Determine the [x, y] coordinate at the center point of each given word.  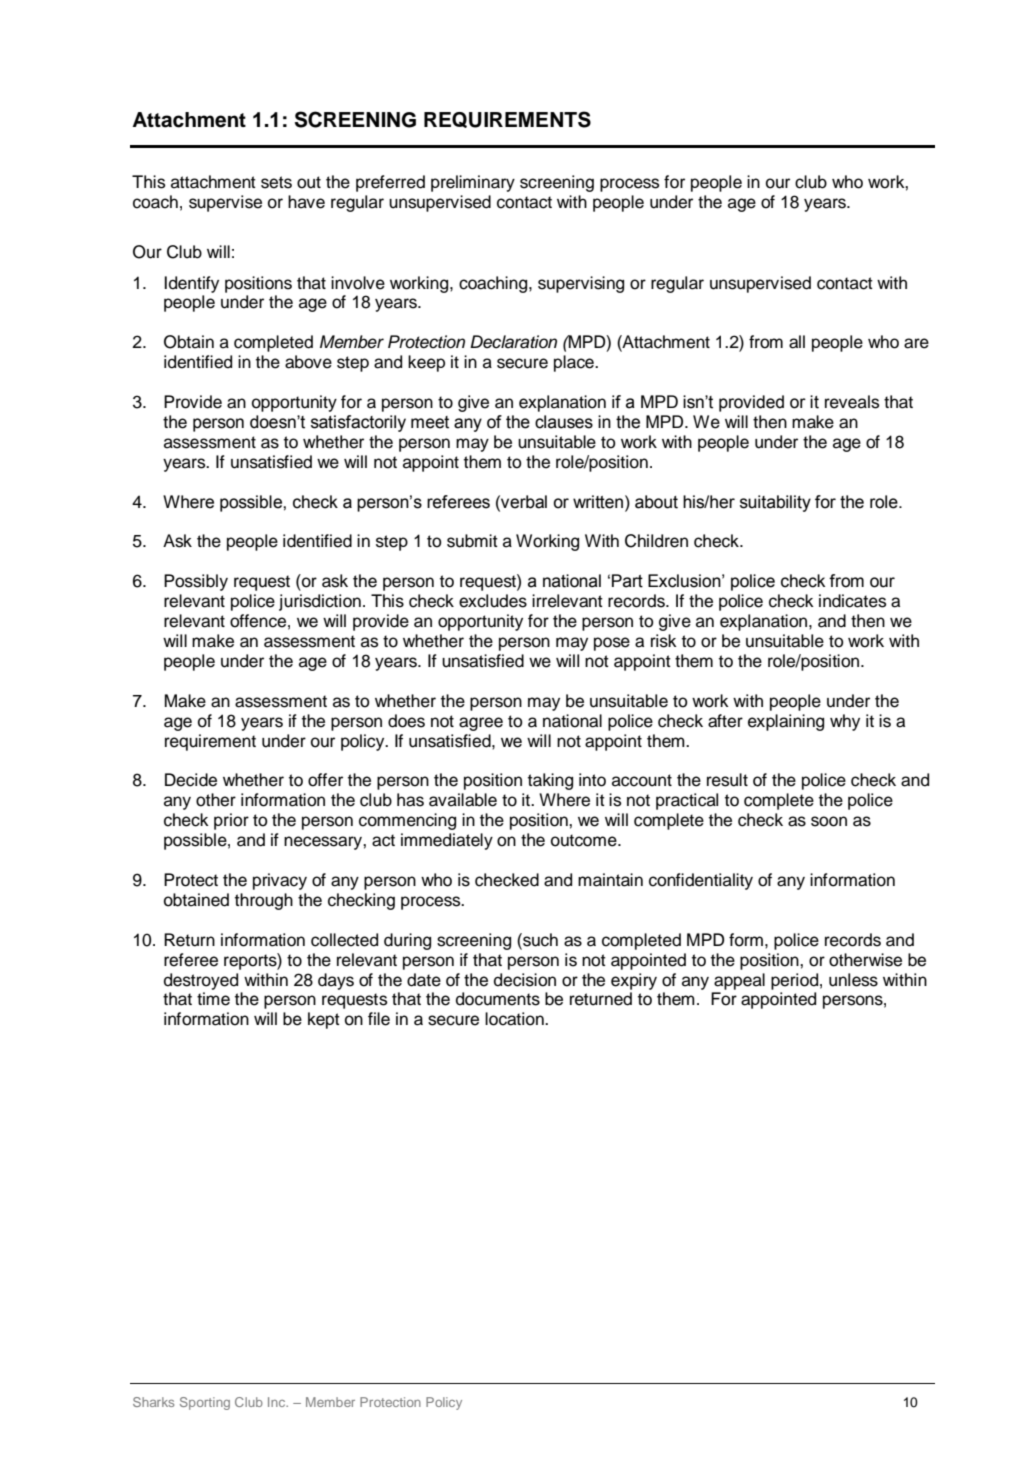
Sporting [205, 1403]
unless [853, 980]
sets [276, 182]
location [515, 1019]
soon [829, 821]
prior [231, 821]
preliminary [473, 183]
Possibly [196, 582]
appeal [739, 981]
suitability [775, 503]
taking [550, 781]
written [598, 502]
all [797, 342]
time [213, 999]
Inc [278, 1402]
